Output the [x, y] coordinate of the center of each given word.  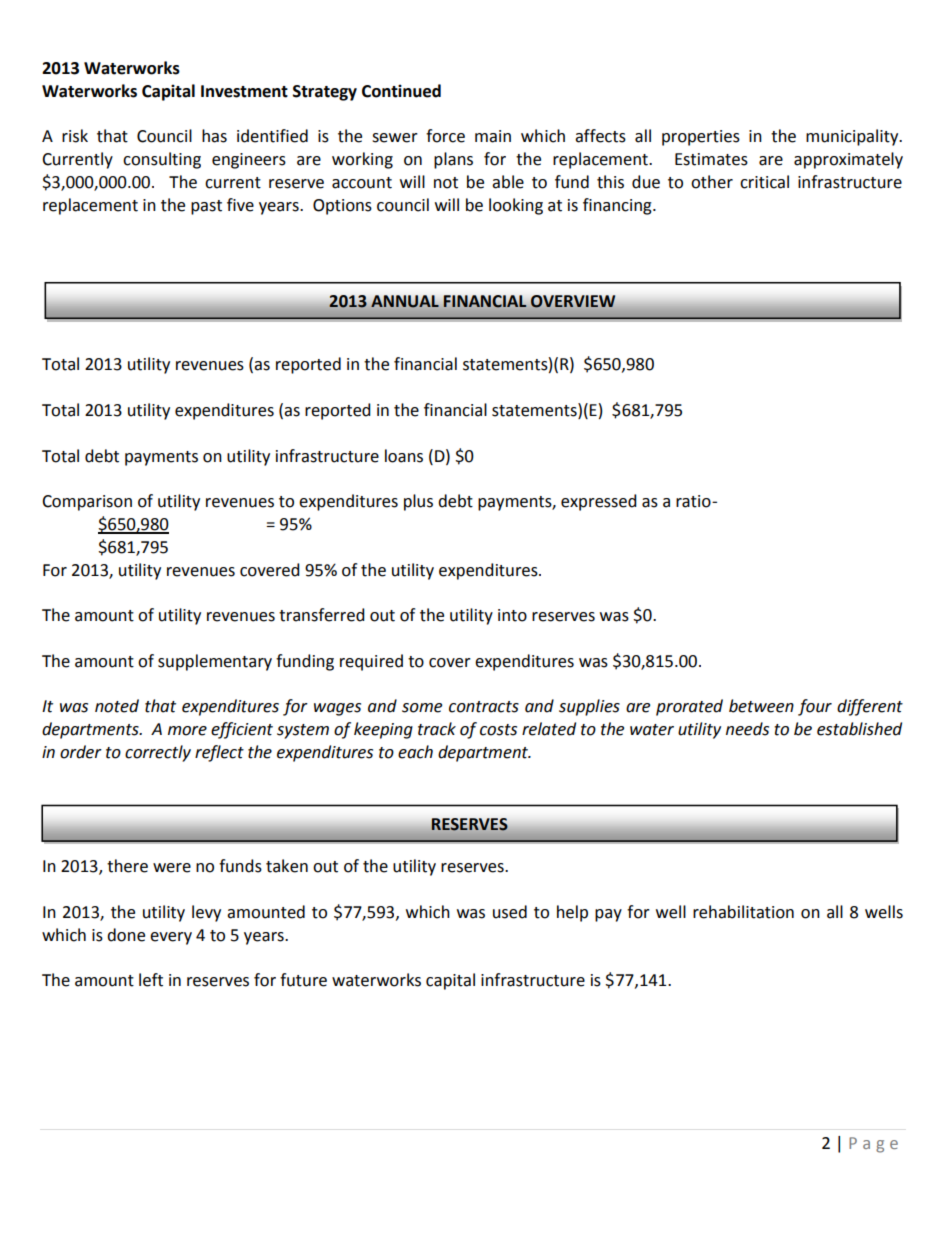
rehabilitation [743, 912]
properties [701, 138]
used [510, 912]
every [171, 938]
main [493, 136]
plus [418, 502]
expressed [599, 502]
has [214, 136]
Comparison [87, 503]
